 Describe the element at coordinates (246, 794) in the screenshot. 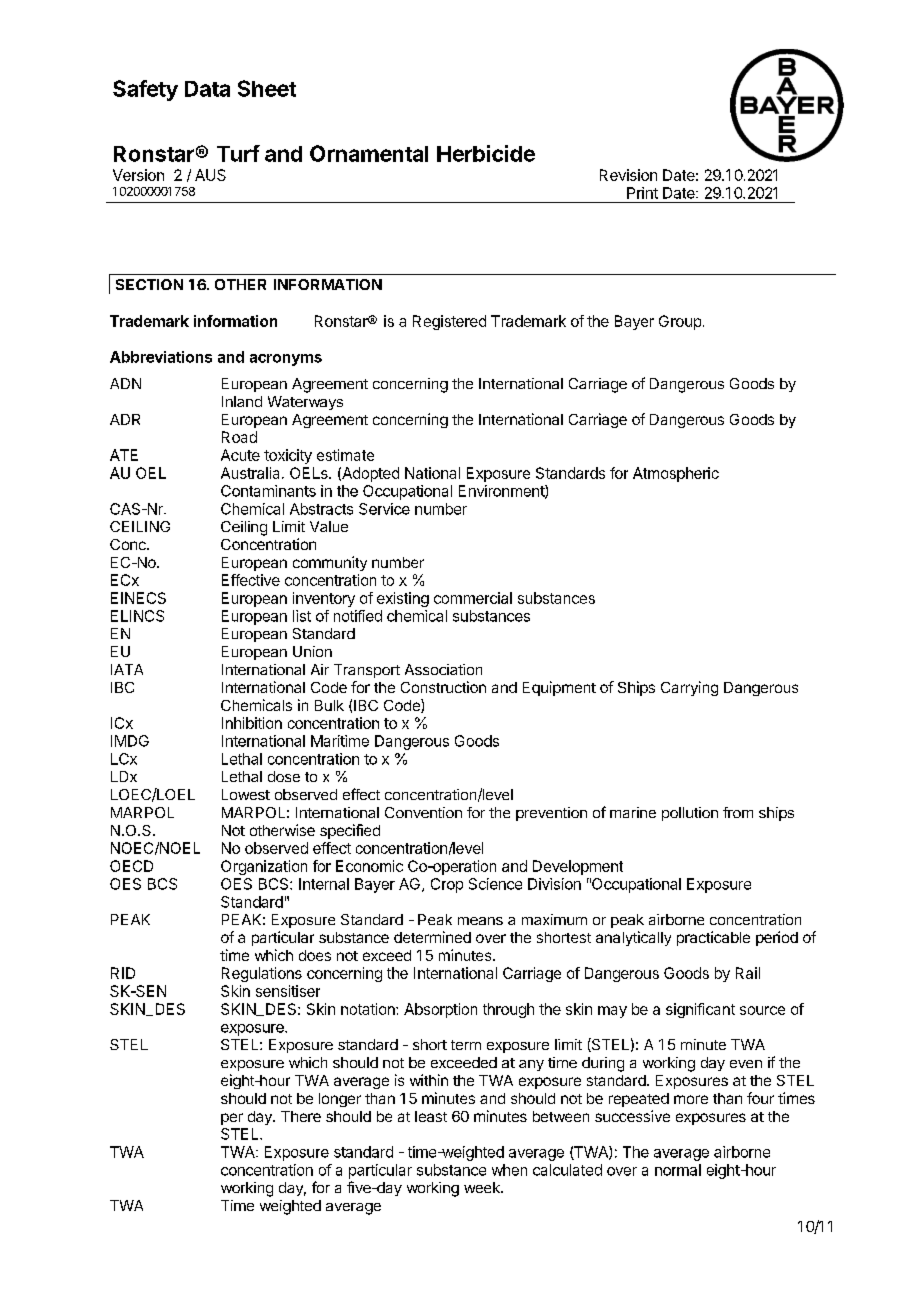

I see `Lowest` at that location.
